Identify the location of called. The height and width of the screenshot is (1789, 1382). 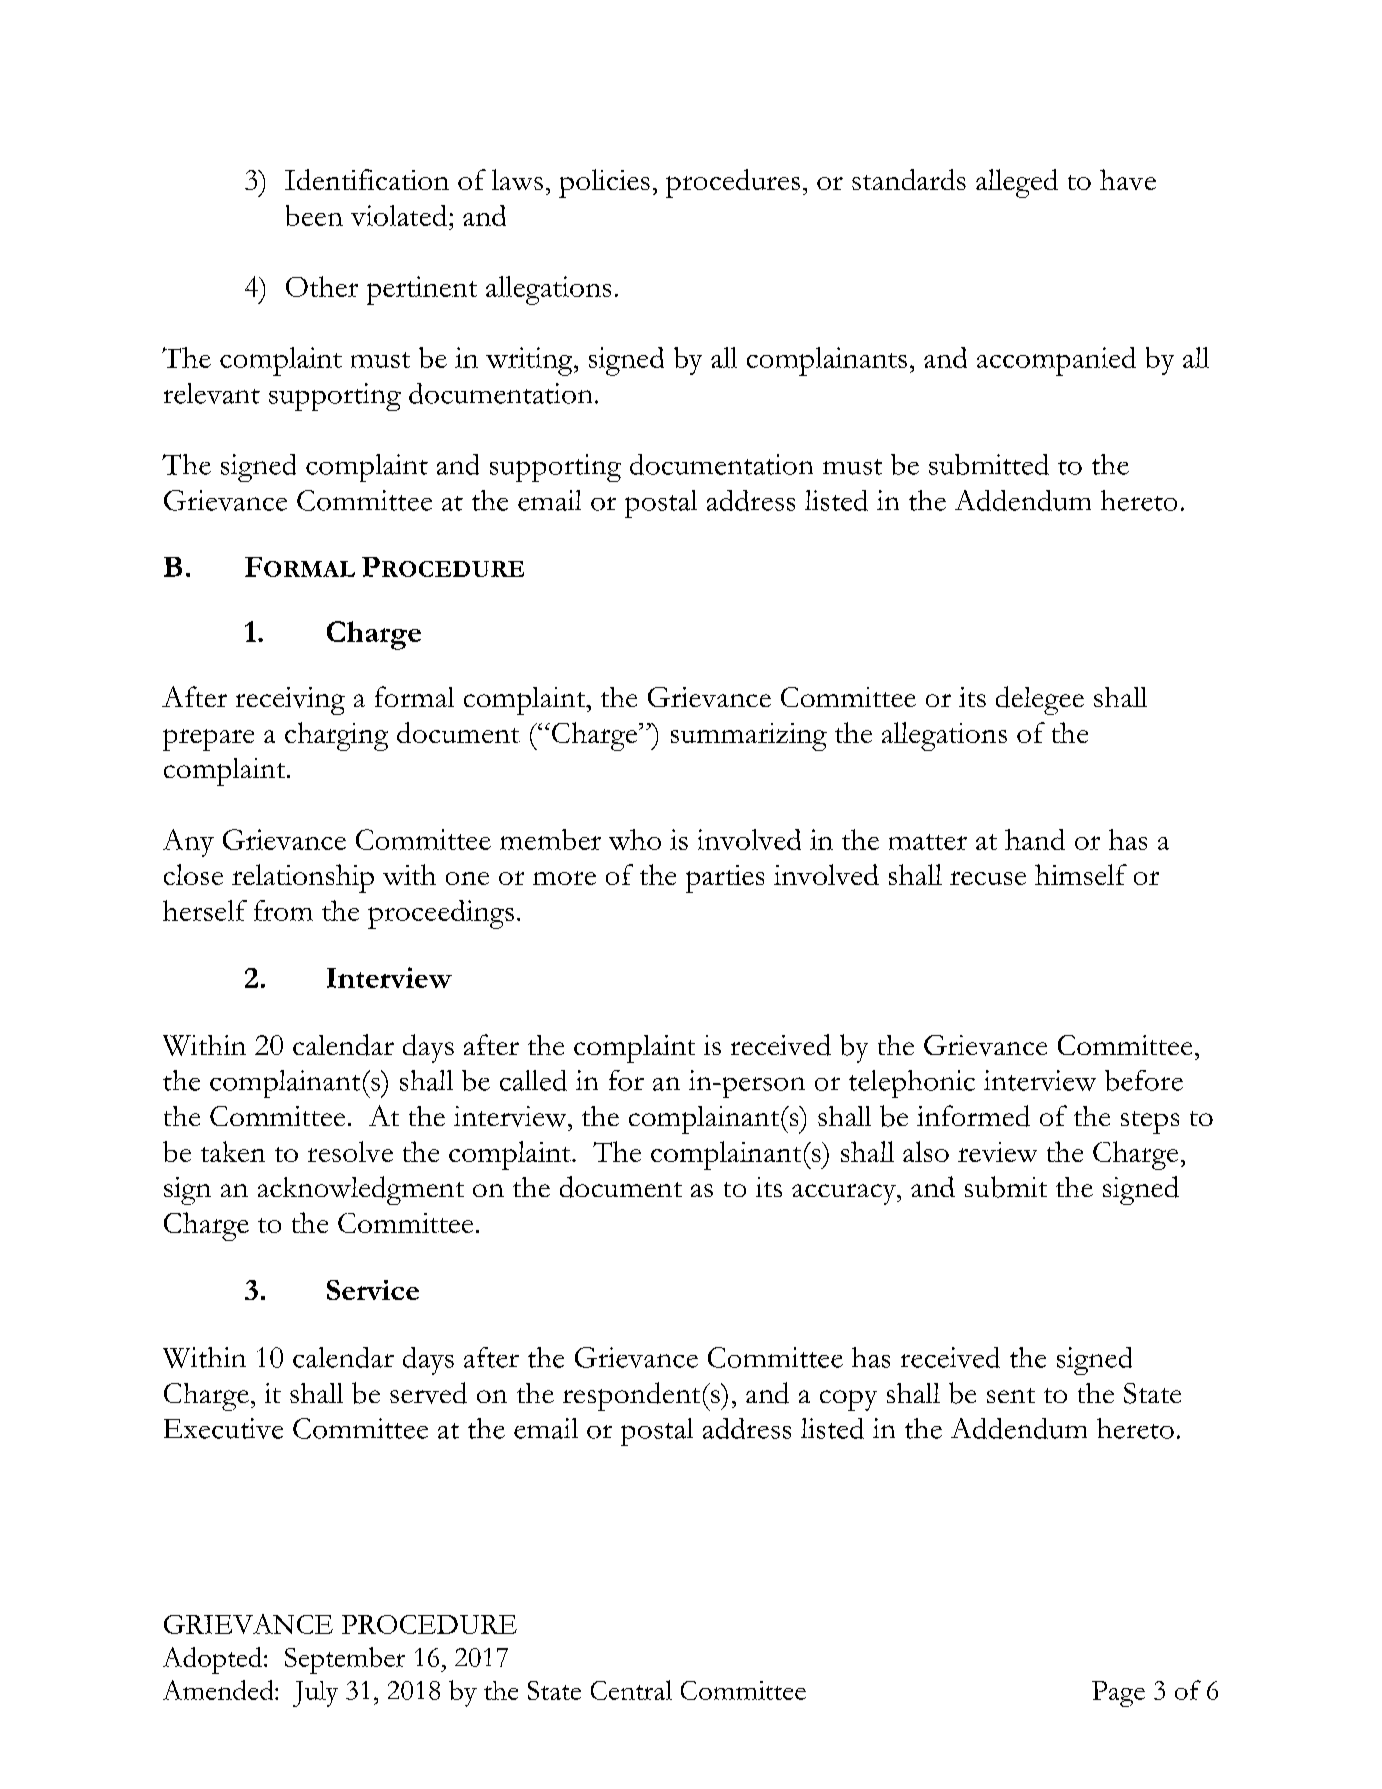
(533, 1080).
